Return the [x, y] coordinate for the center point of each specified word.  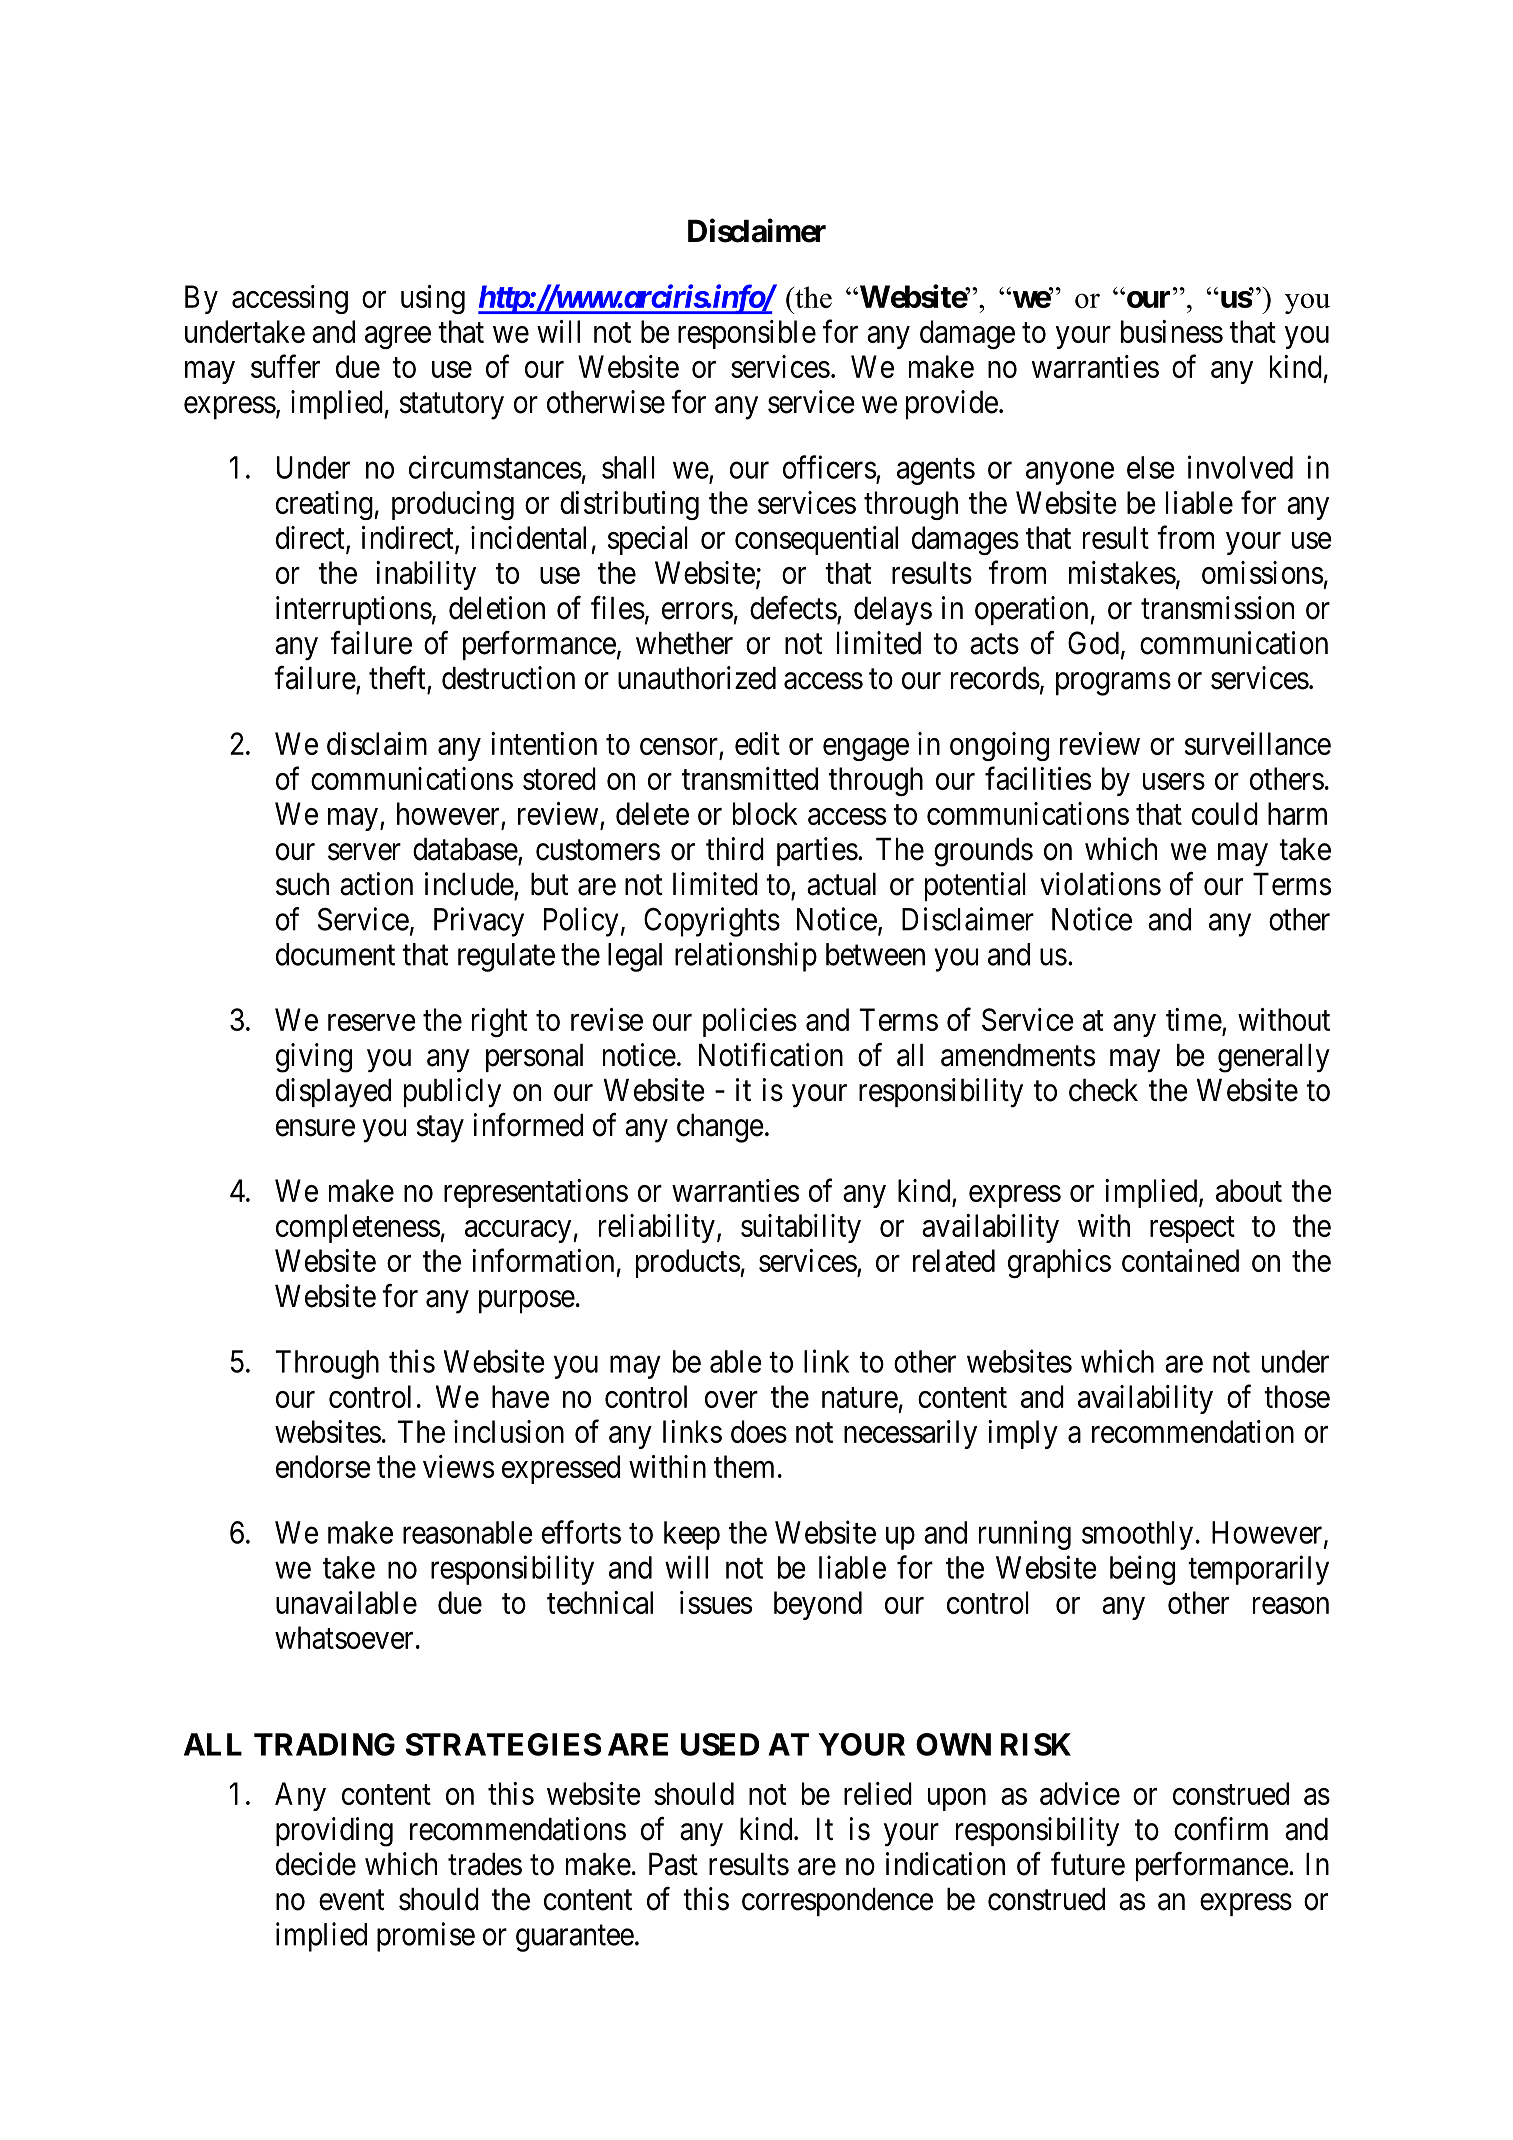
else [1151, 467]
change [720, 1128]
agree [398, 337]
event [352, 1900]
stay [440, 1129]
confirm [1221, 1829]
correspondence [837, 1902]
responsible [747, 334]
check [1103, 1090]
